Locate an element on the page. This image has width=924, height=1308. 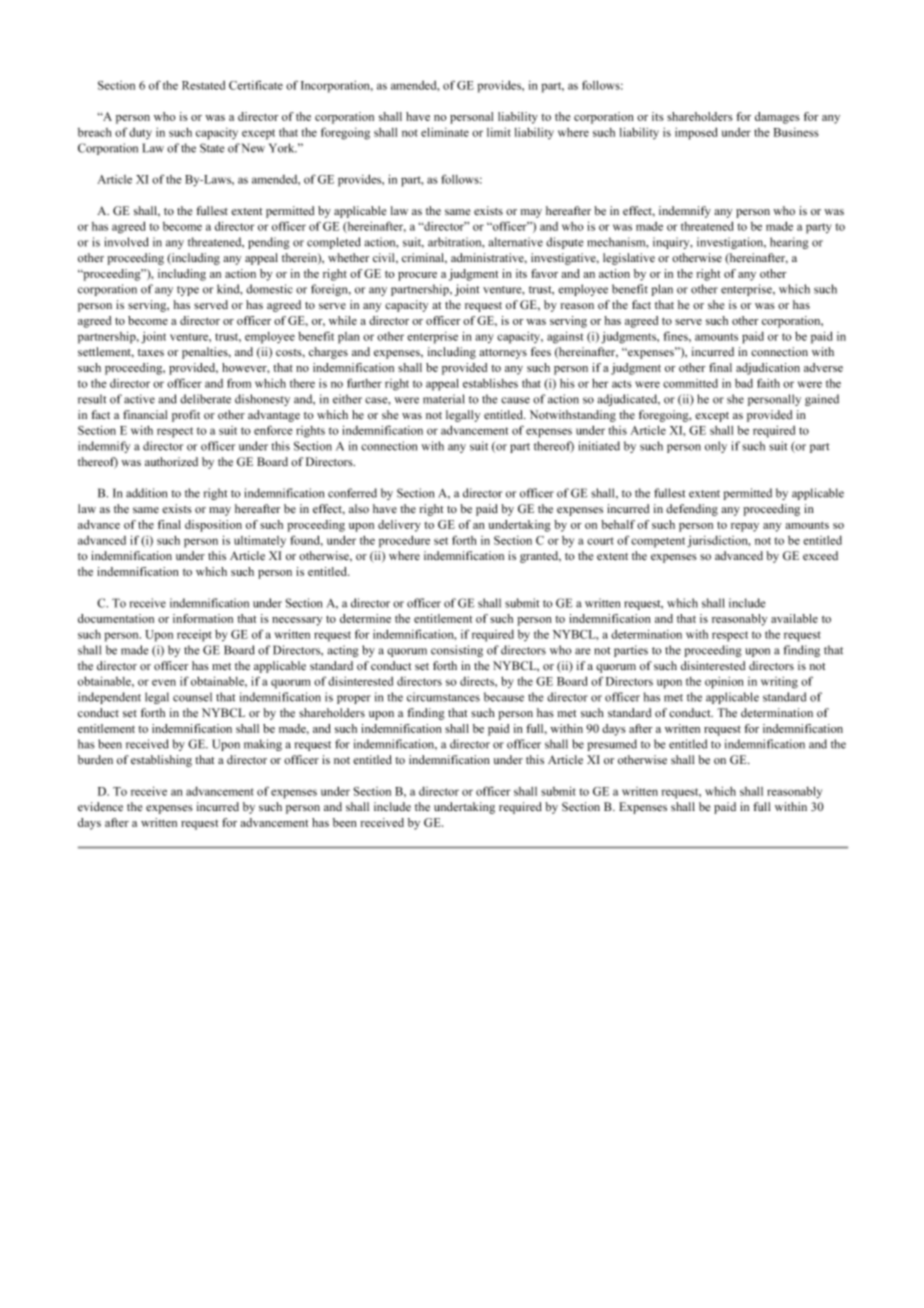
only is located at coordinates (716, 447).
